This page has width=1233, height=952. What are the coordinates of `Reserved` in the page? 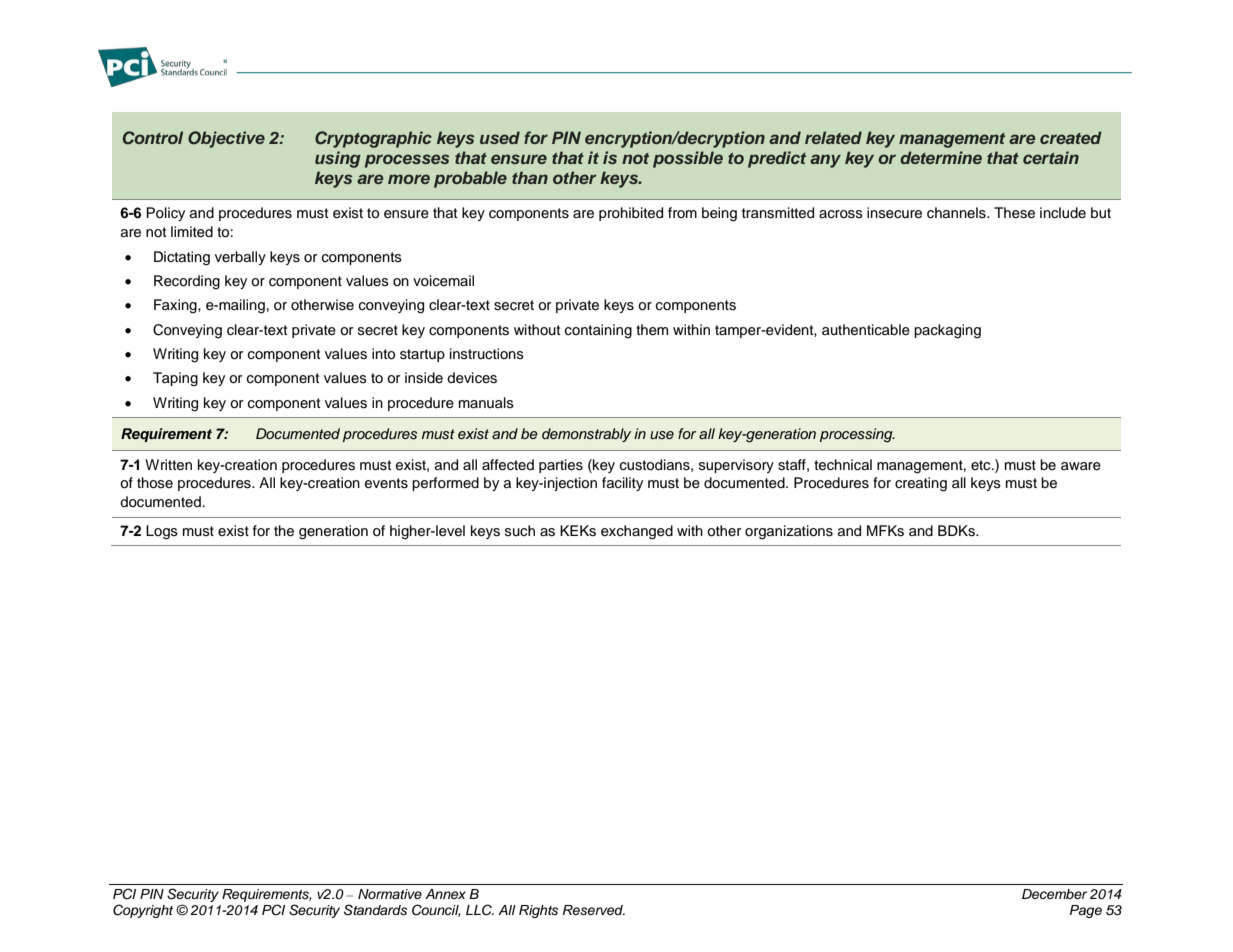 It's located at (594, 910).
